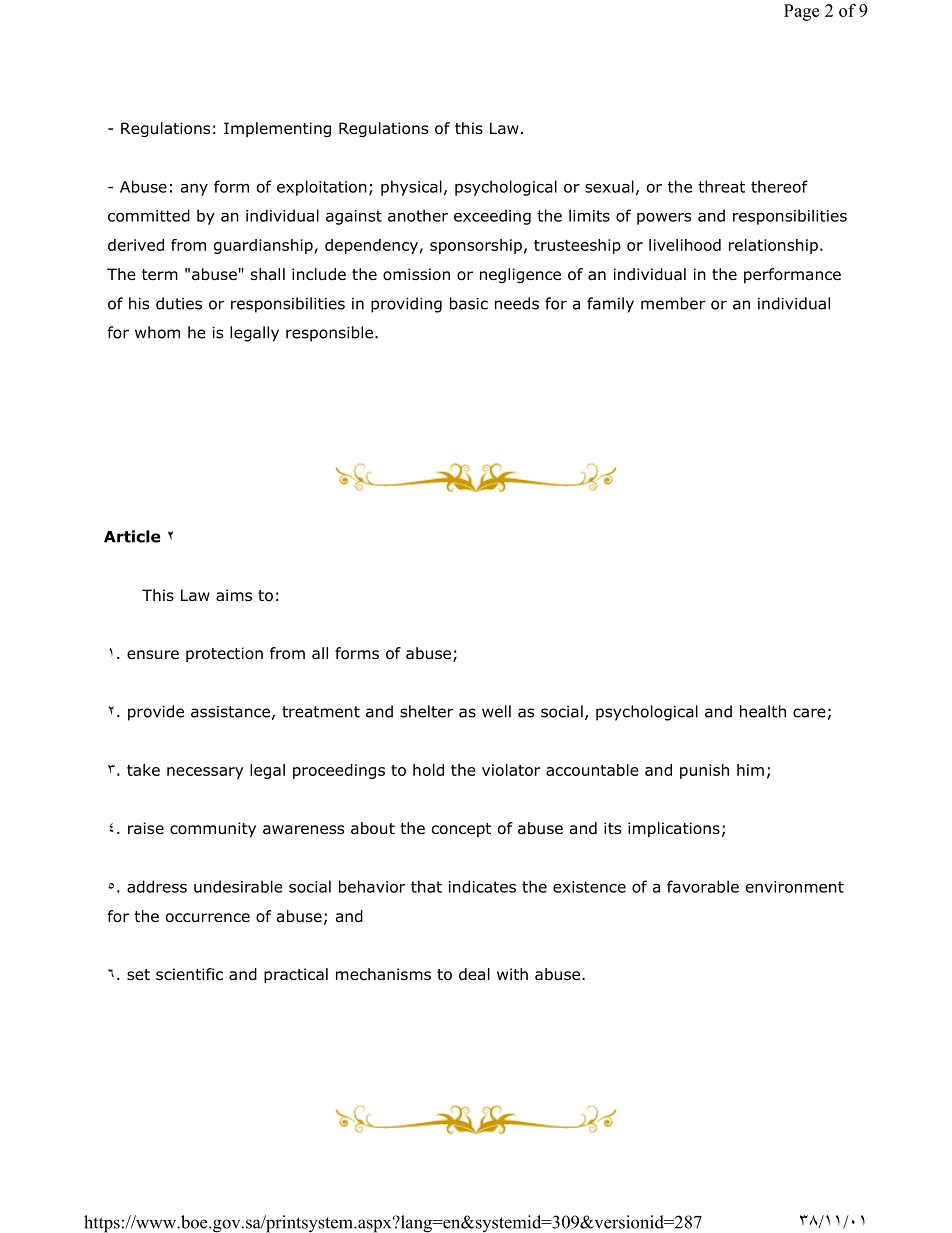  I want to click on aims, so click(234, 595).
